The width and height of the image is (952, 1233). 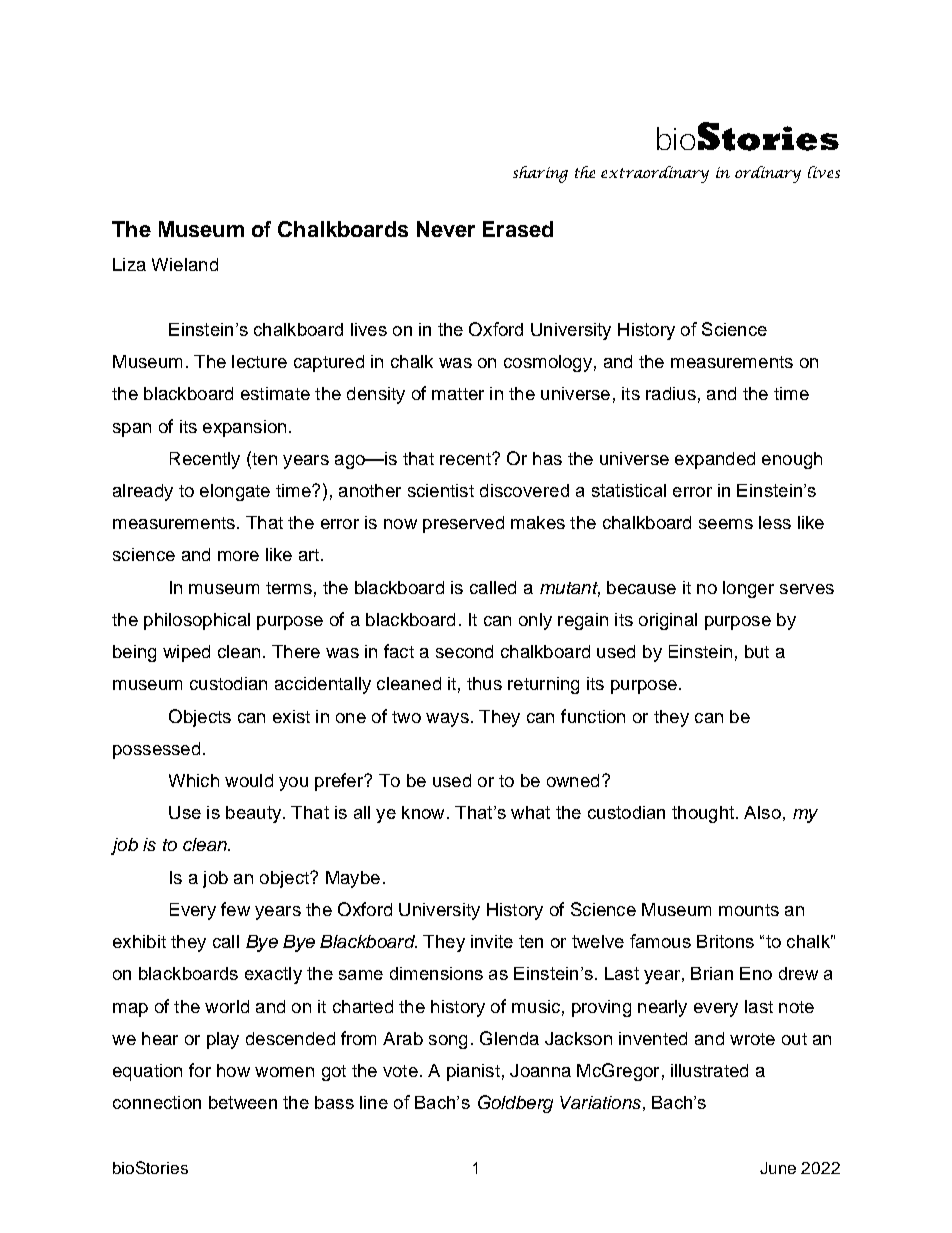 I want to click on Never, so click(x=446, y=229).
